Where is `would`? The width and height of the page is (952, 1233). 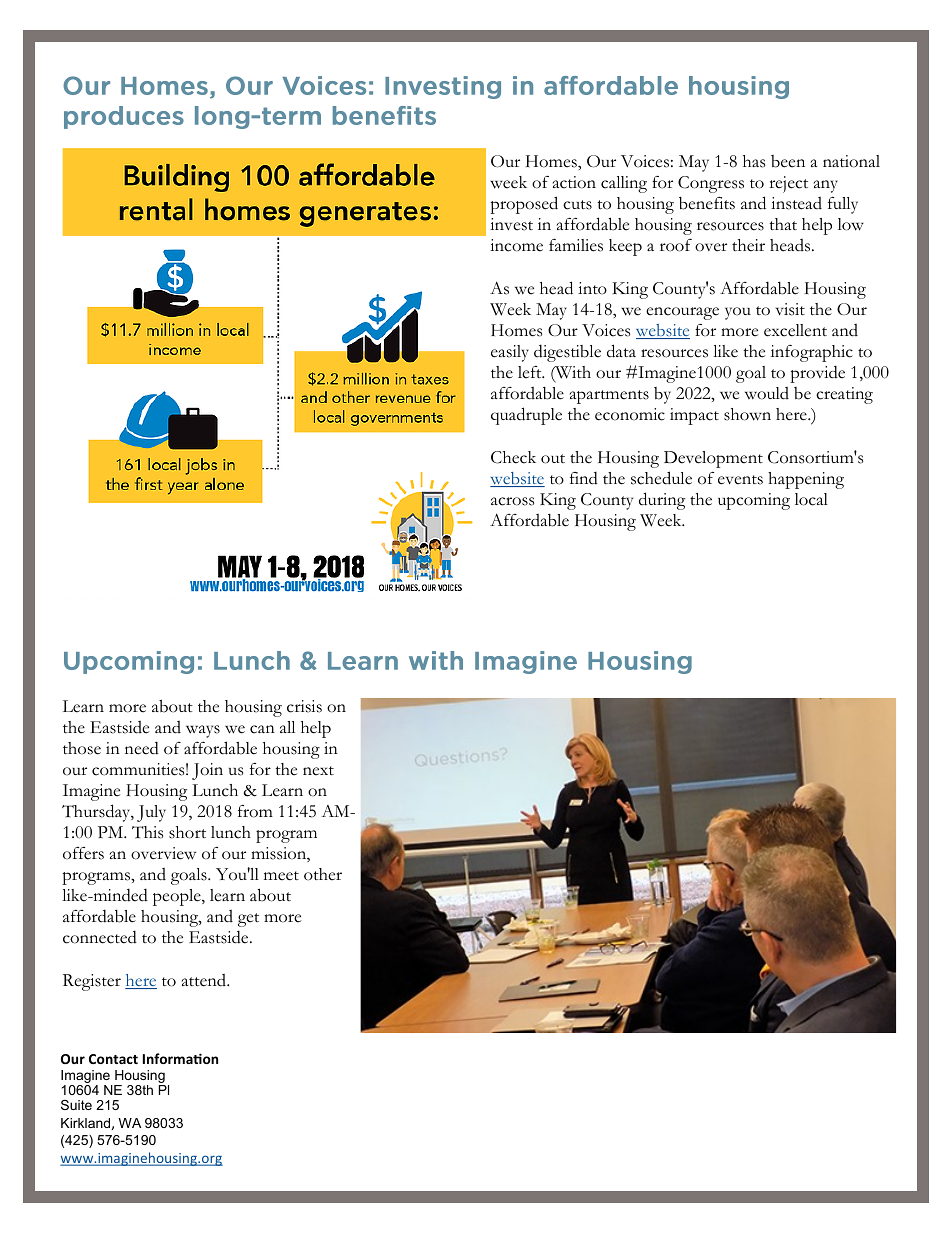 would is located at coordinates (767, 393).
